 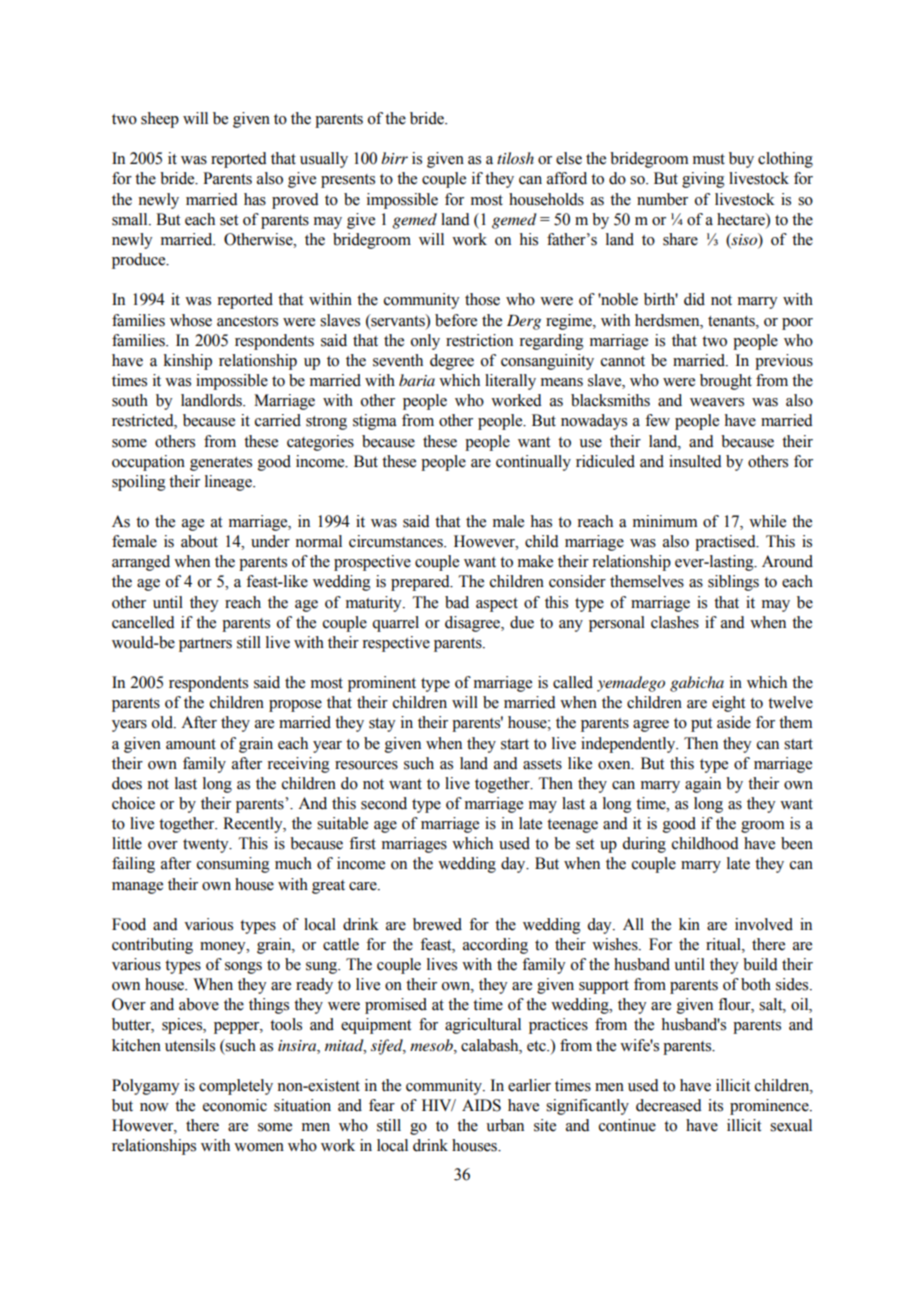 What do you see at coordinates (533, 463) in the image?
I see `continually` at bounding box center [533, 463].
